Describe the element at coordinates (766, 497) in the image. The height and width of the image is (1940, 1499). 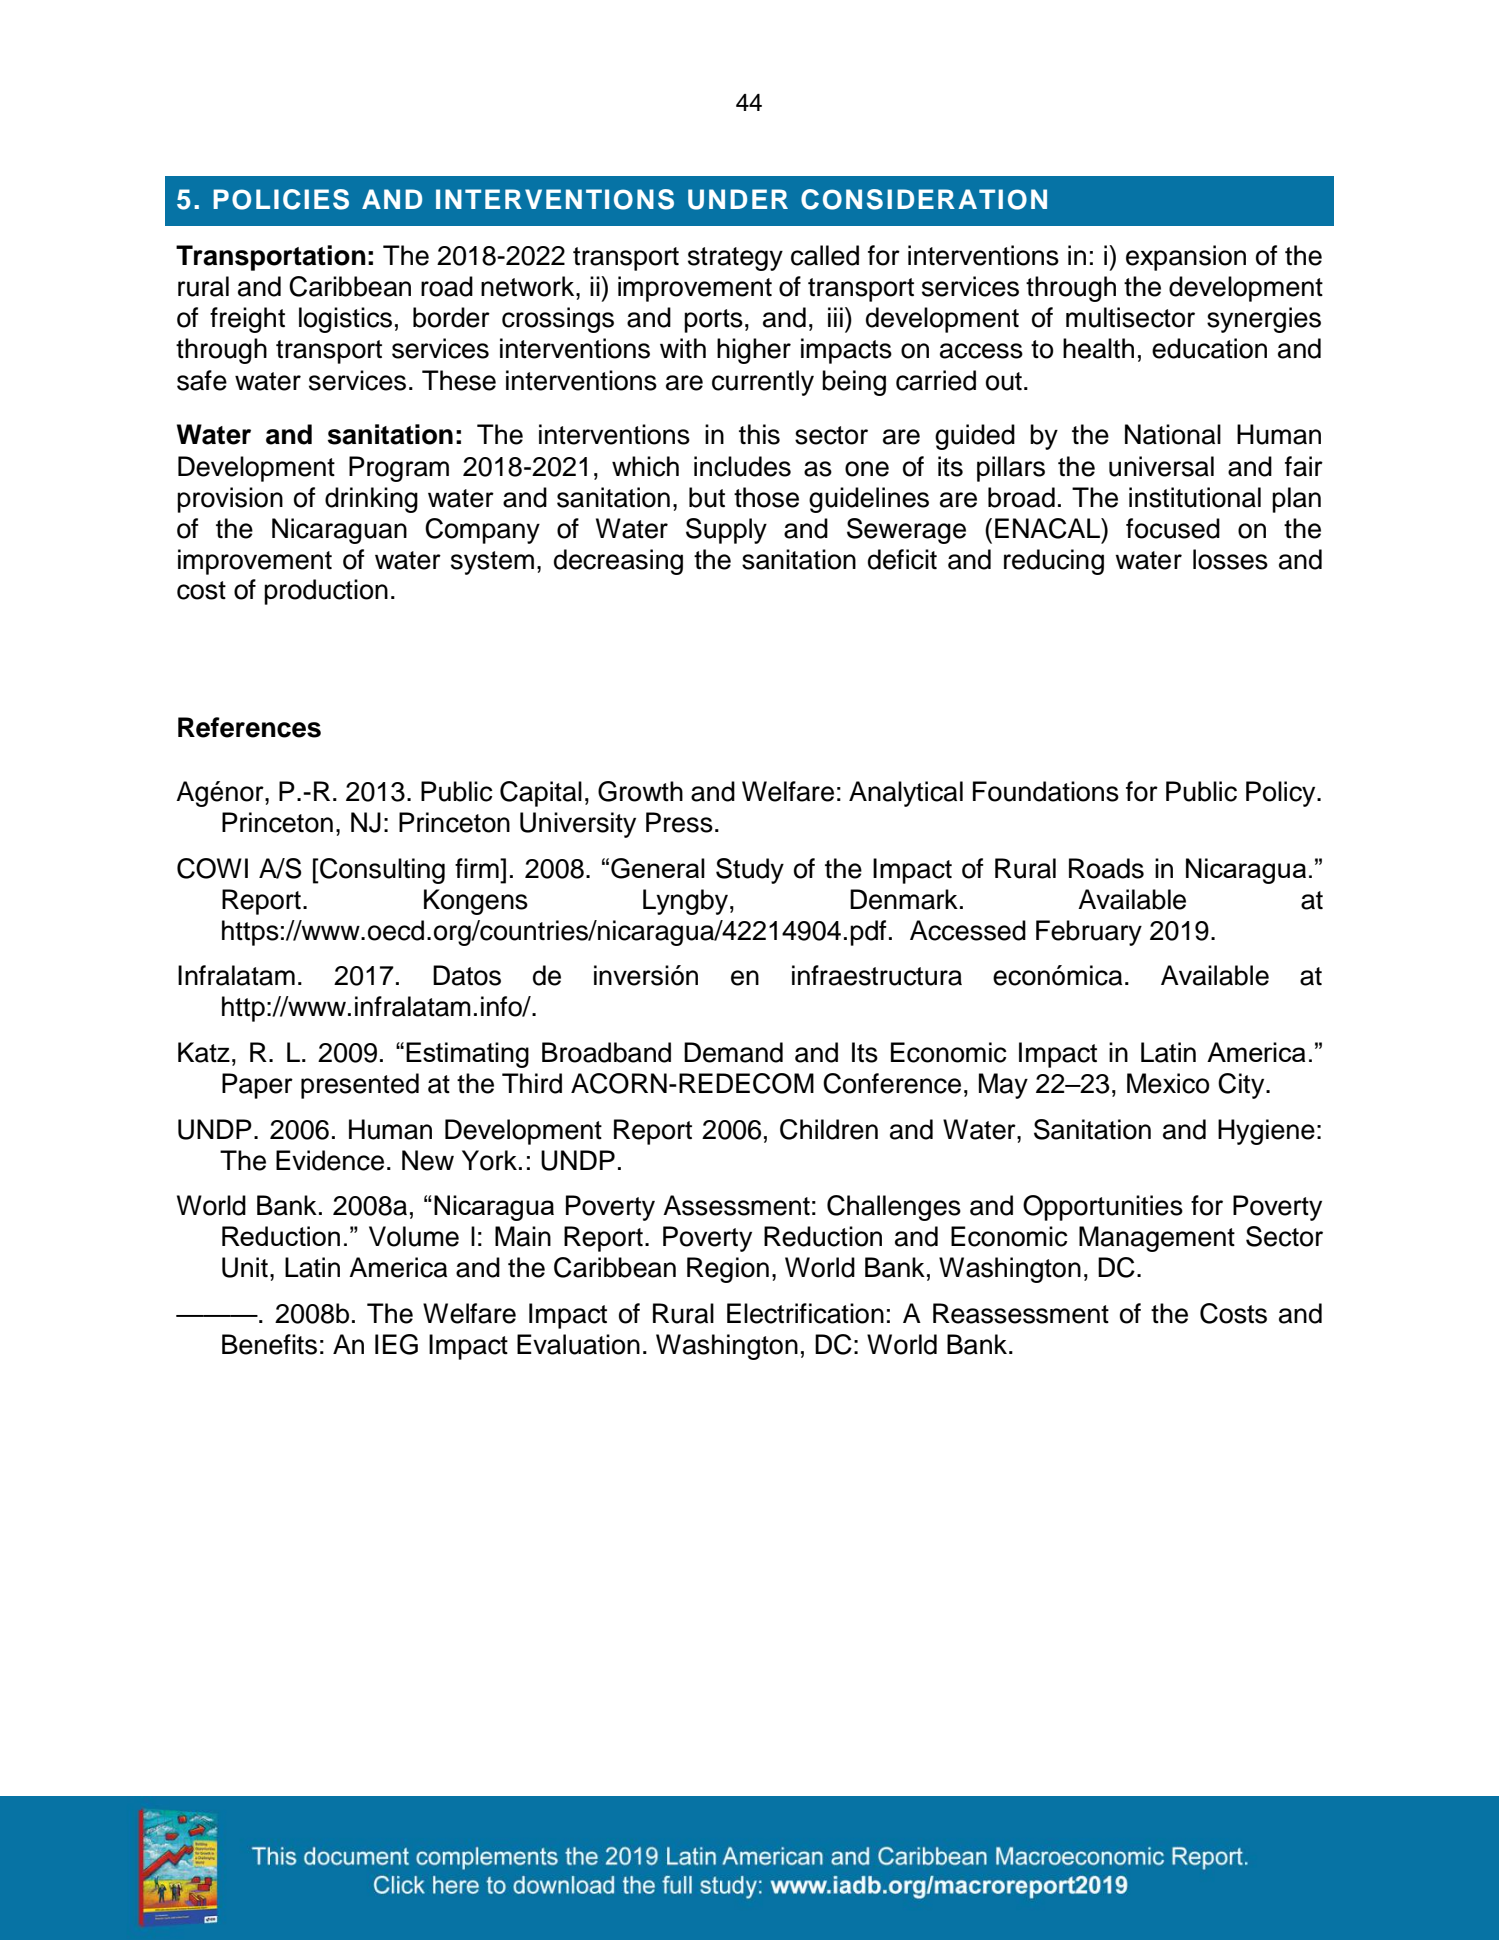
I see `those` at that location.
